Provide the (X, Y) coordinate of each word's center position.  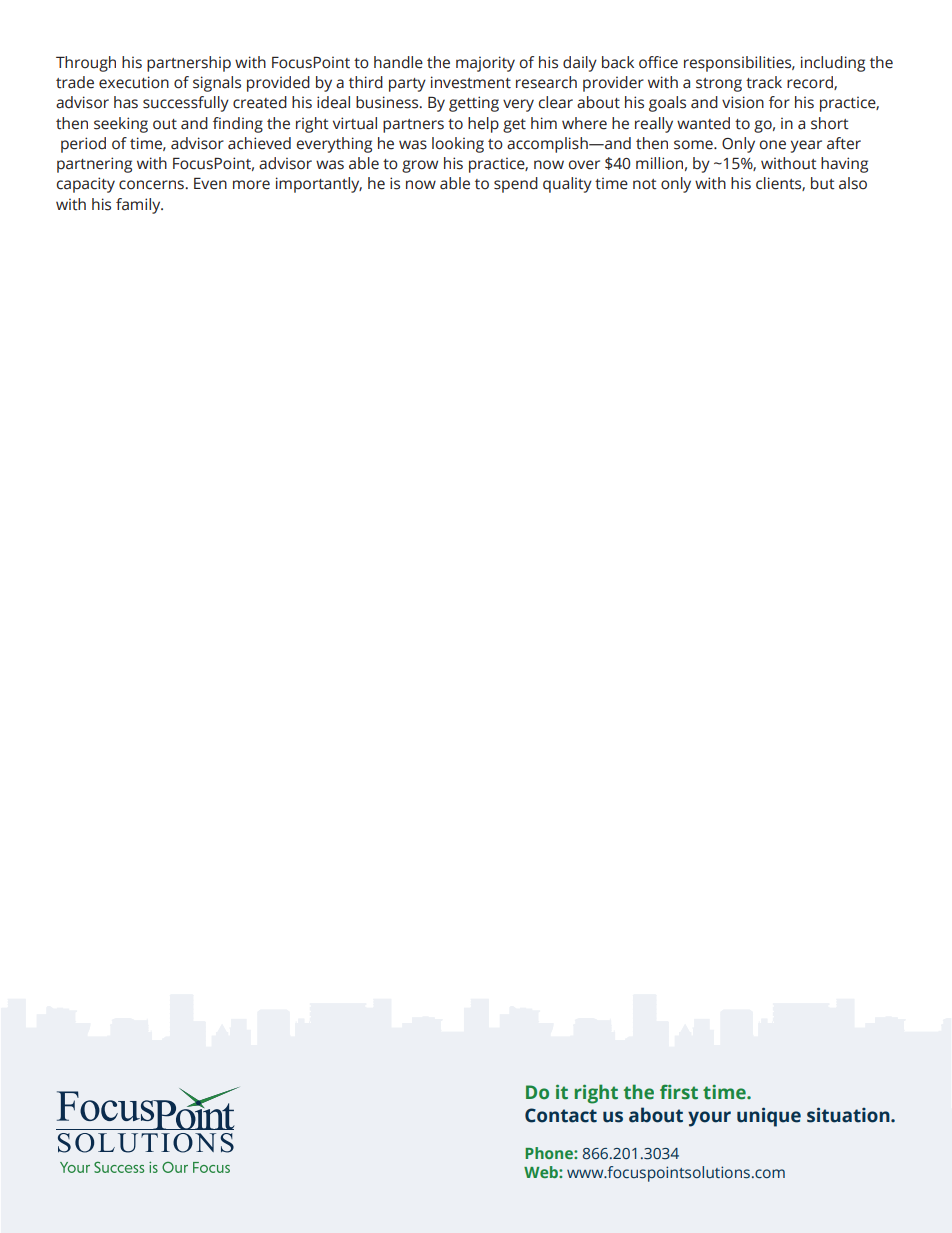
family (139, 206)
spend (516, 185)
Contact (561, 1115)
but (823, 183)
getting (474, 104)
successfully (186, 104)
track (764, 82)
